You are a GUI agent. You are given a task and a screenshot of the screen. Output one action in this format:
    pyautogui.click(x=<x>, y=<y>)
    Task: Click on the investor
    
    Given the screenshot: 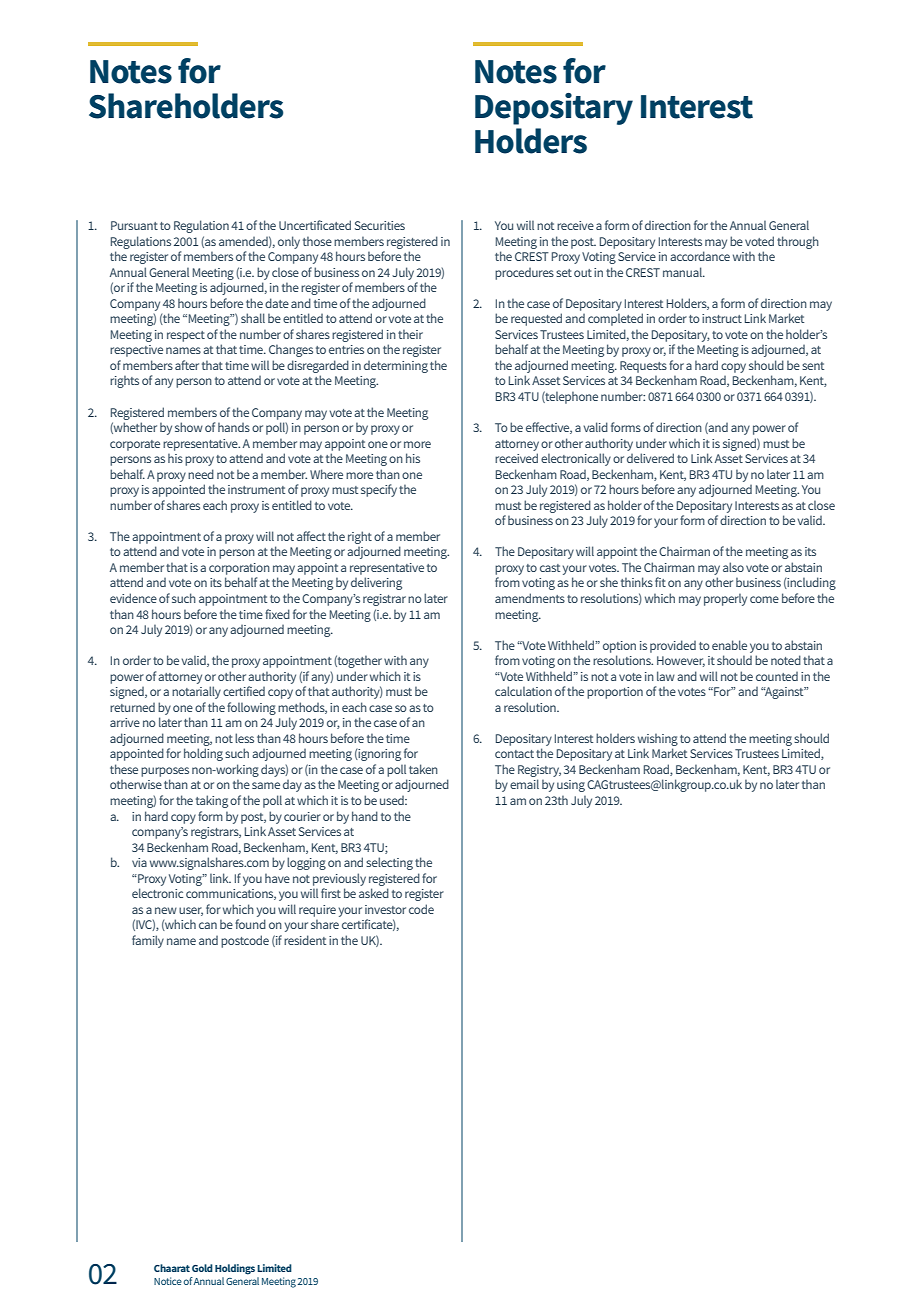 What is the action you would take?
    pyautogui.click(x=385, y=909)
